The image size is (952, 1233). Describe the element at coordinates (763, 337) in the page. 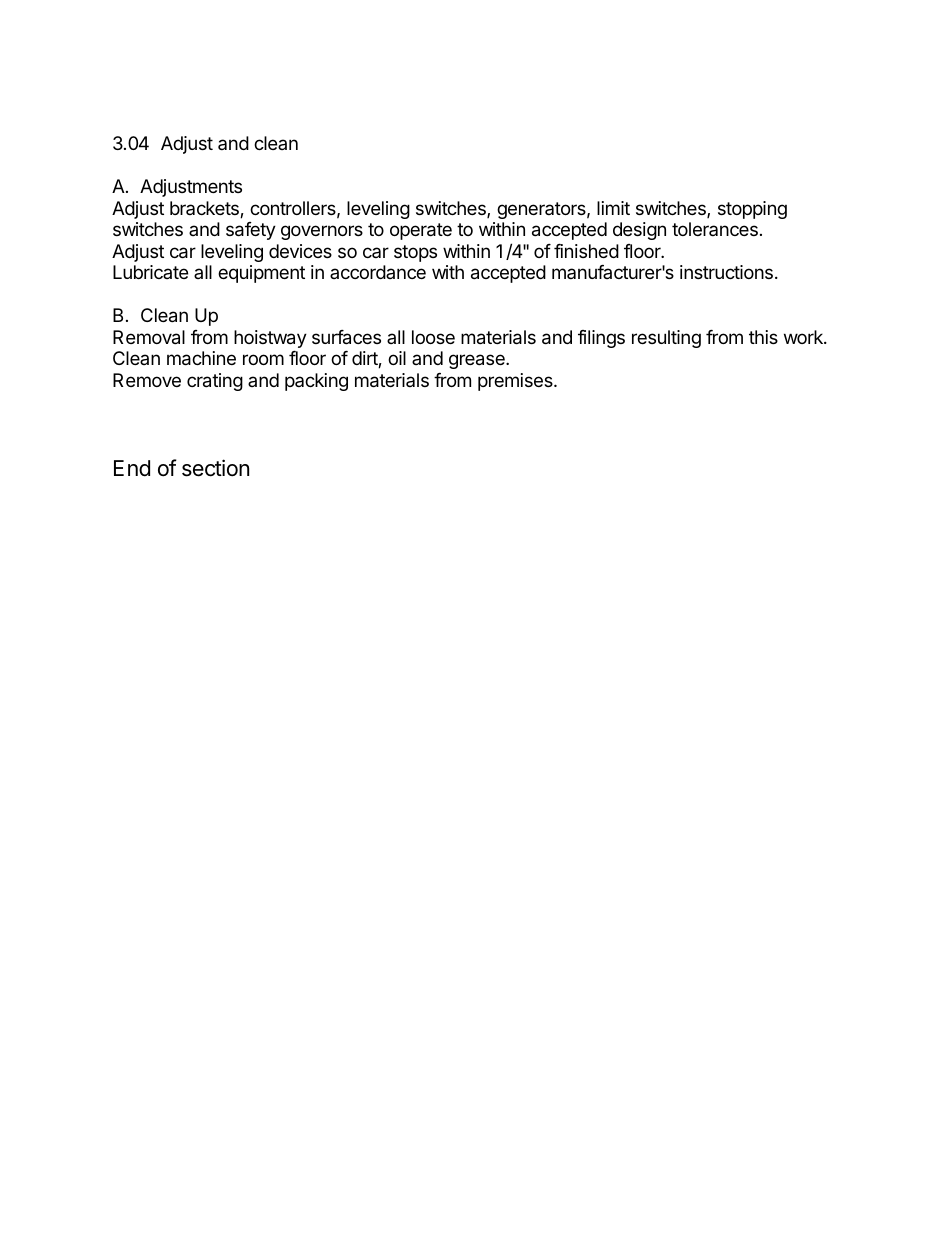

I see `this` at that location.
